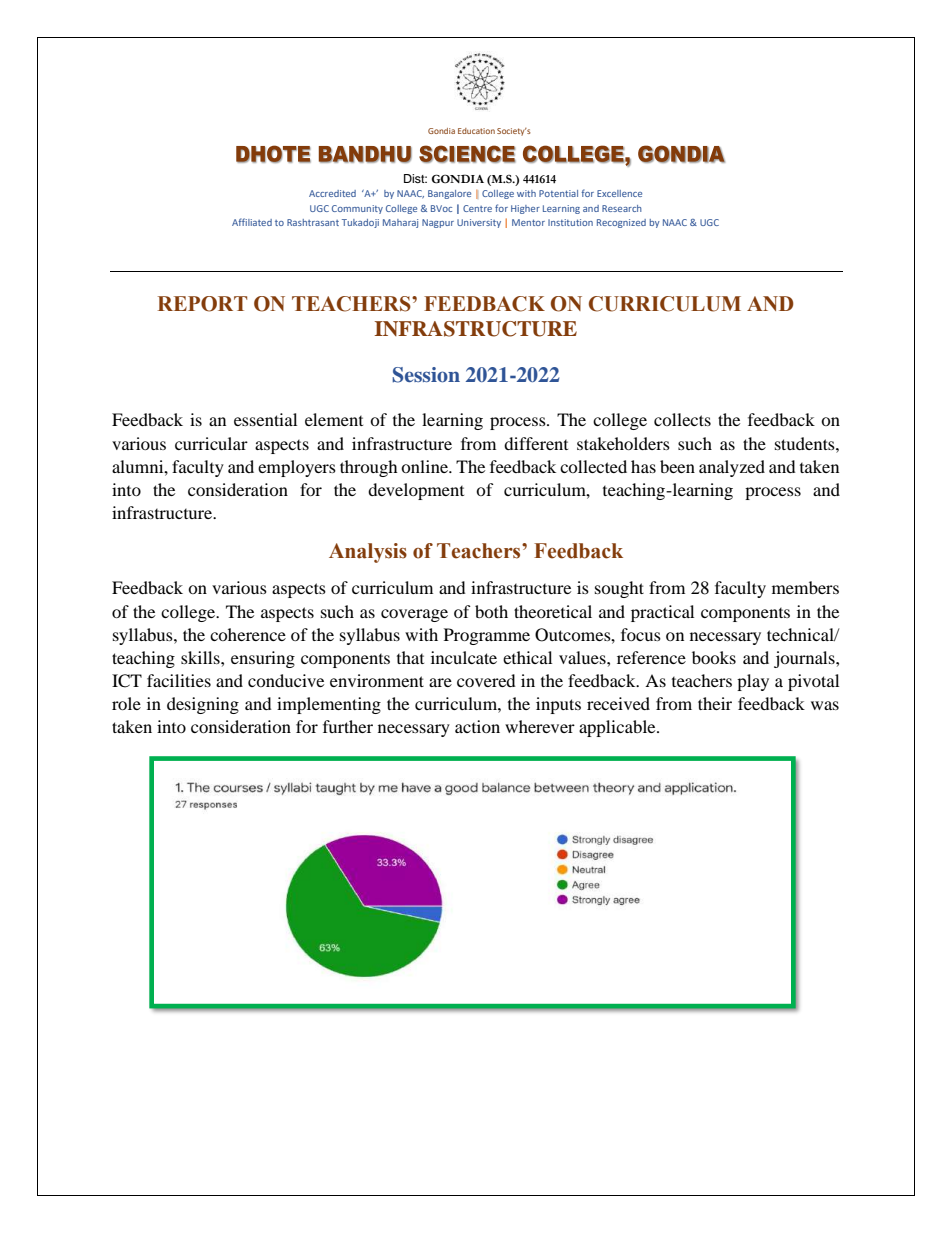 Image resolution: width=952 pixels, height=1233 pixels. What do you see at coordinates (477, 726) in the screenshot?
I see `action` at bounding box center [477, 726].
